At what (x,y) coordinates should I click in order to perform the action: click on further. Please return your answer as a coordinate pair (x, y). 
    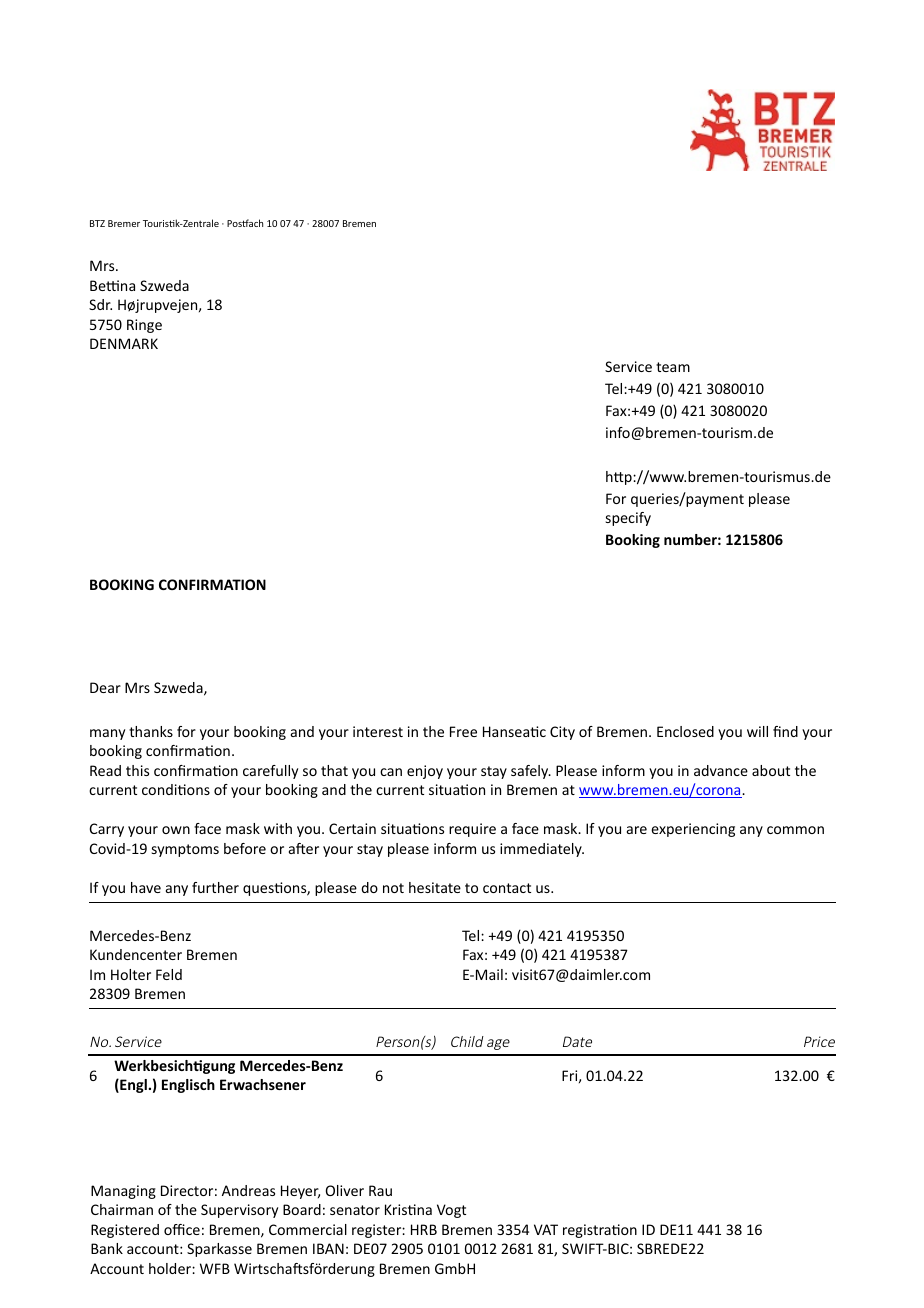
    Looking at the image, I should click on (215, 887).
